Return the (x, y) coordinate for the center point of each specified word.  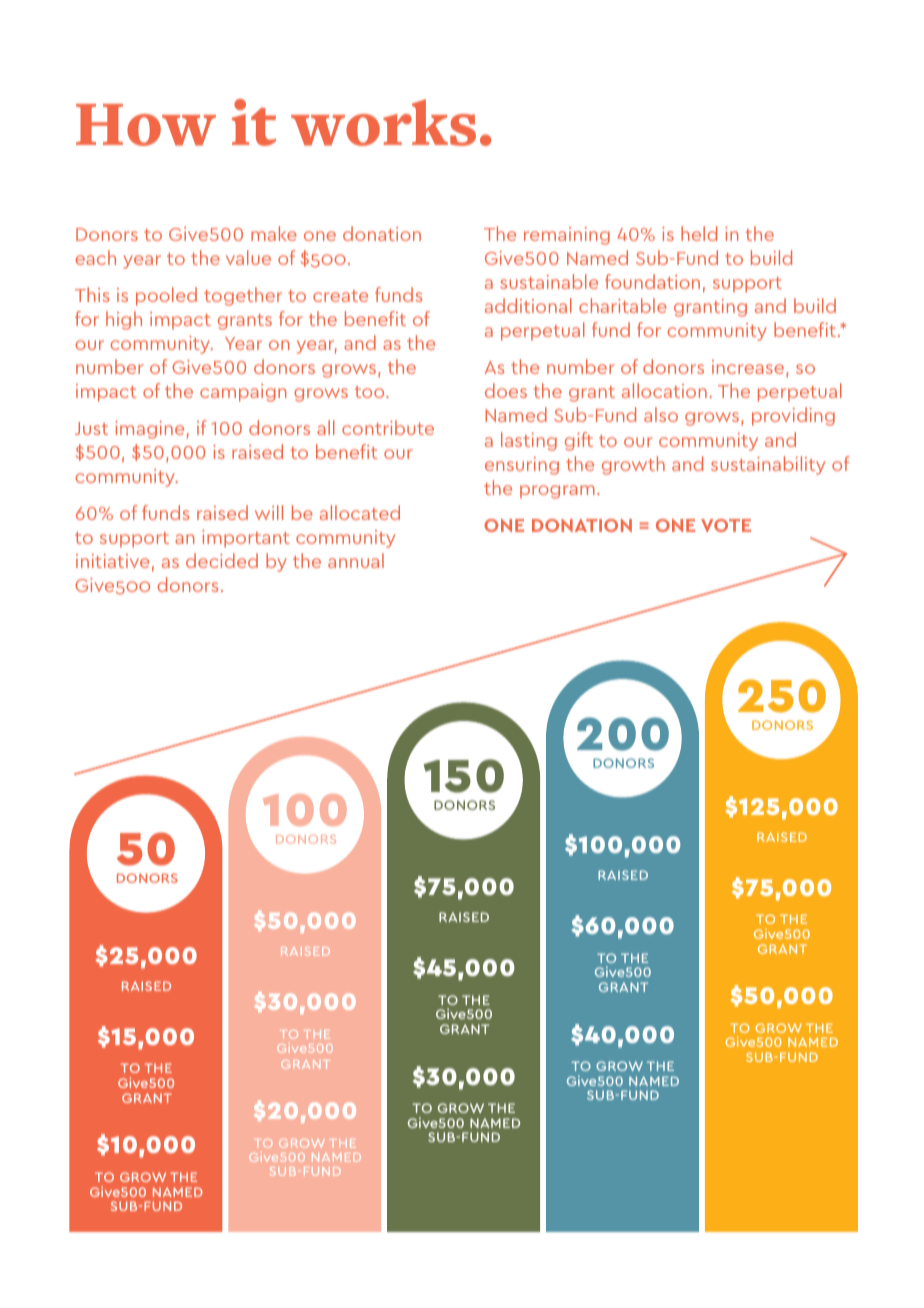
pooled (166, 296)
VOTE (726, 525)
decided (222, 560)
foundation (652, 281)
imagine (149, 430)
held (699, 233)
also (661, 414)
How (146, 125)
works (383, 122)
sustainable (549, 281)
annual (356, 560)
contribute (388, 427)
